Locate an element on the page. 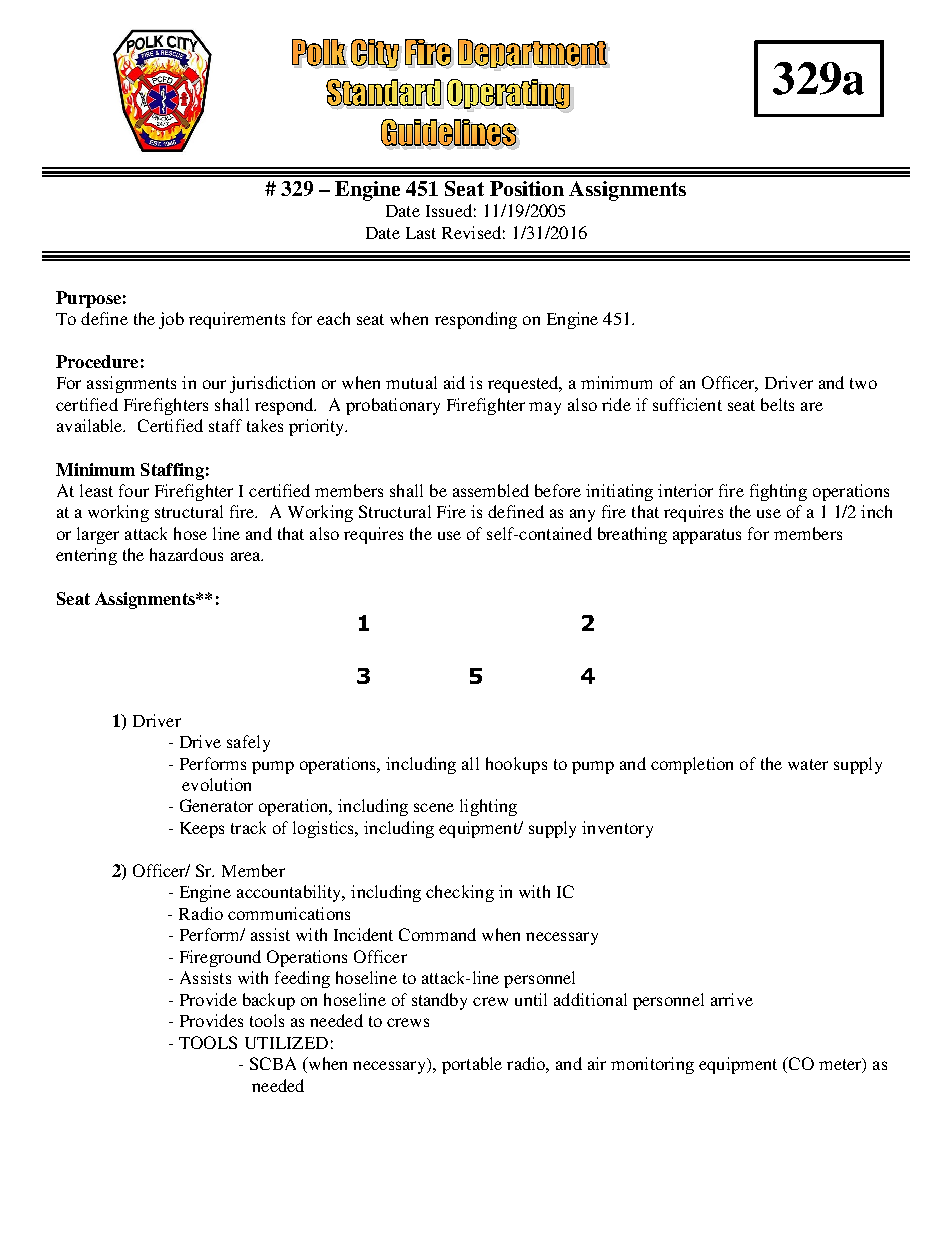 Image resolution: width=952 pixels, height=1233 pixels. evolution is located at coordinates (216, 784).
